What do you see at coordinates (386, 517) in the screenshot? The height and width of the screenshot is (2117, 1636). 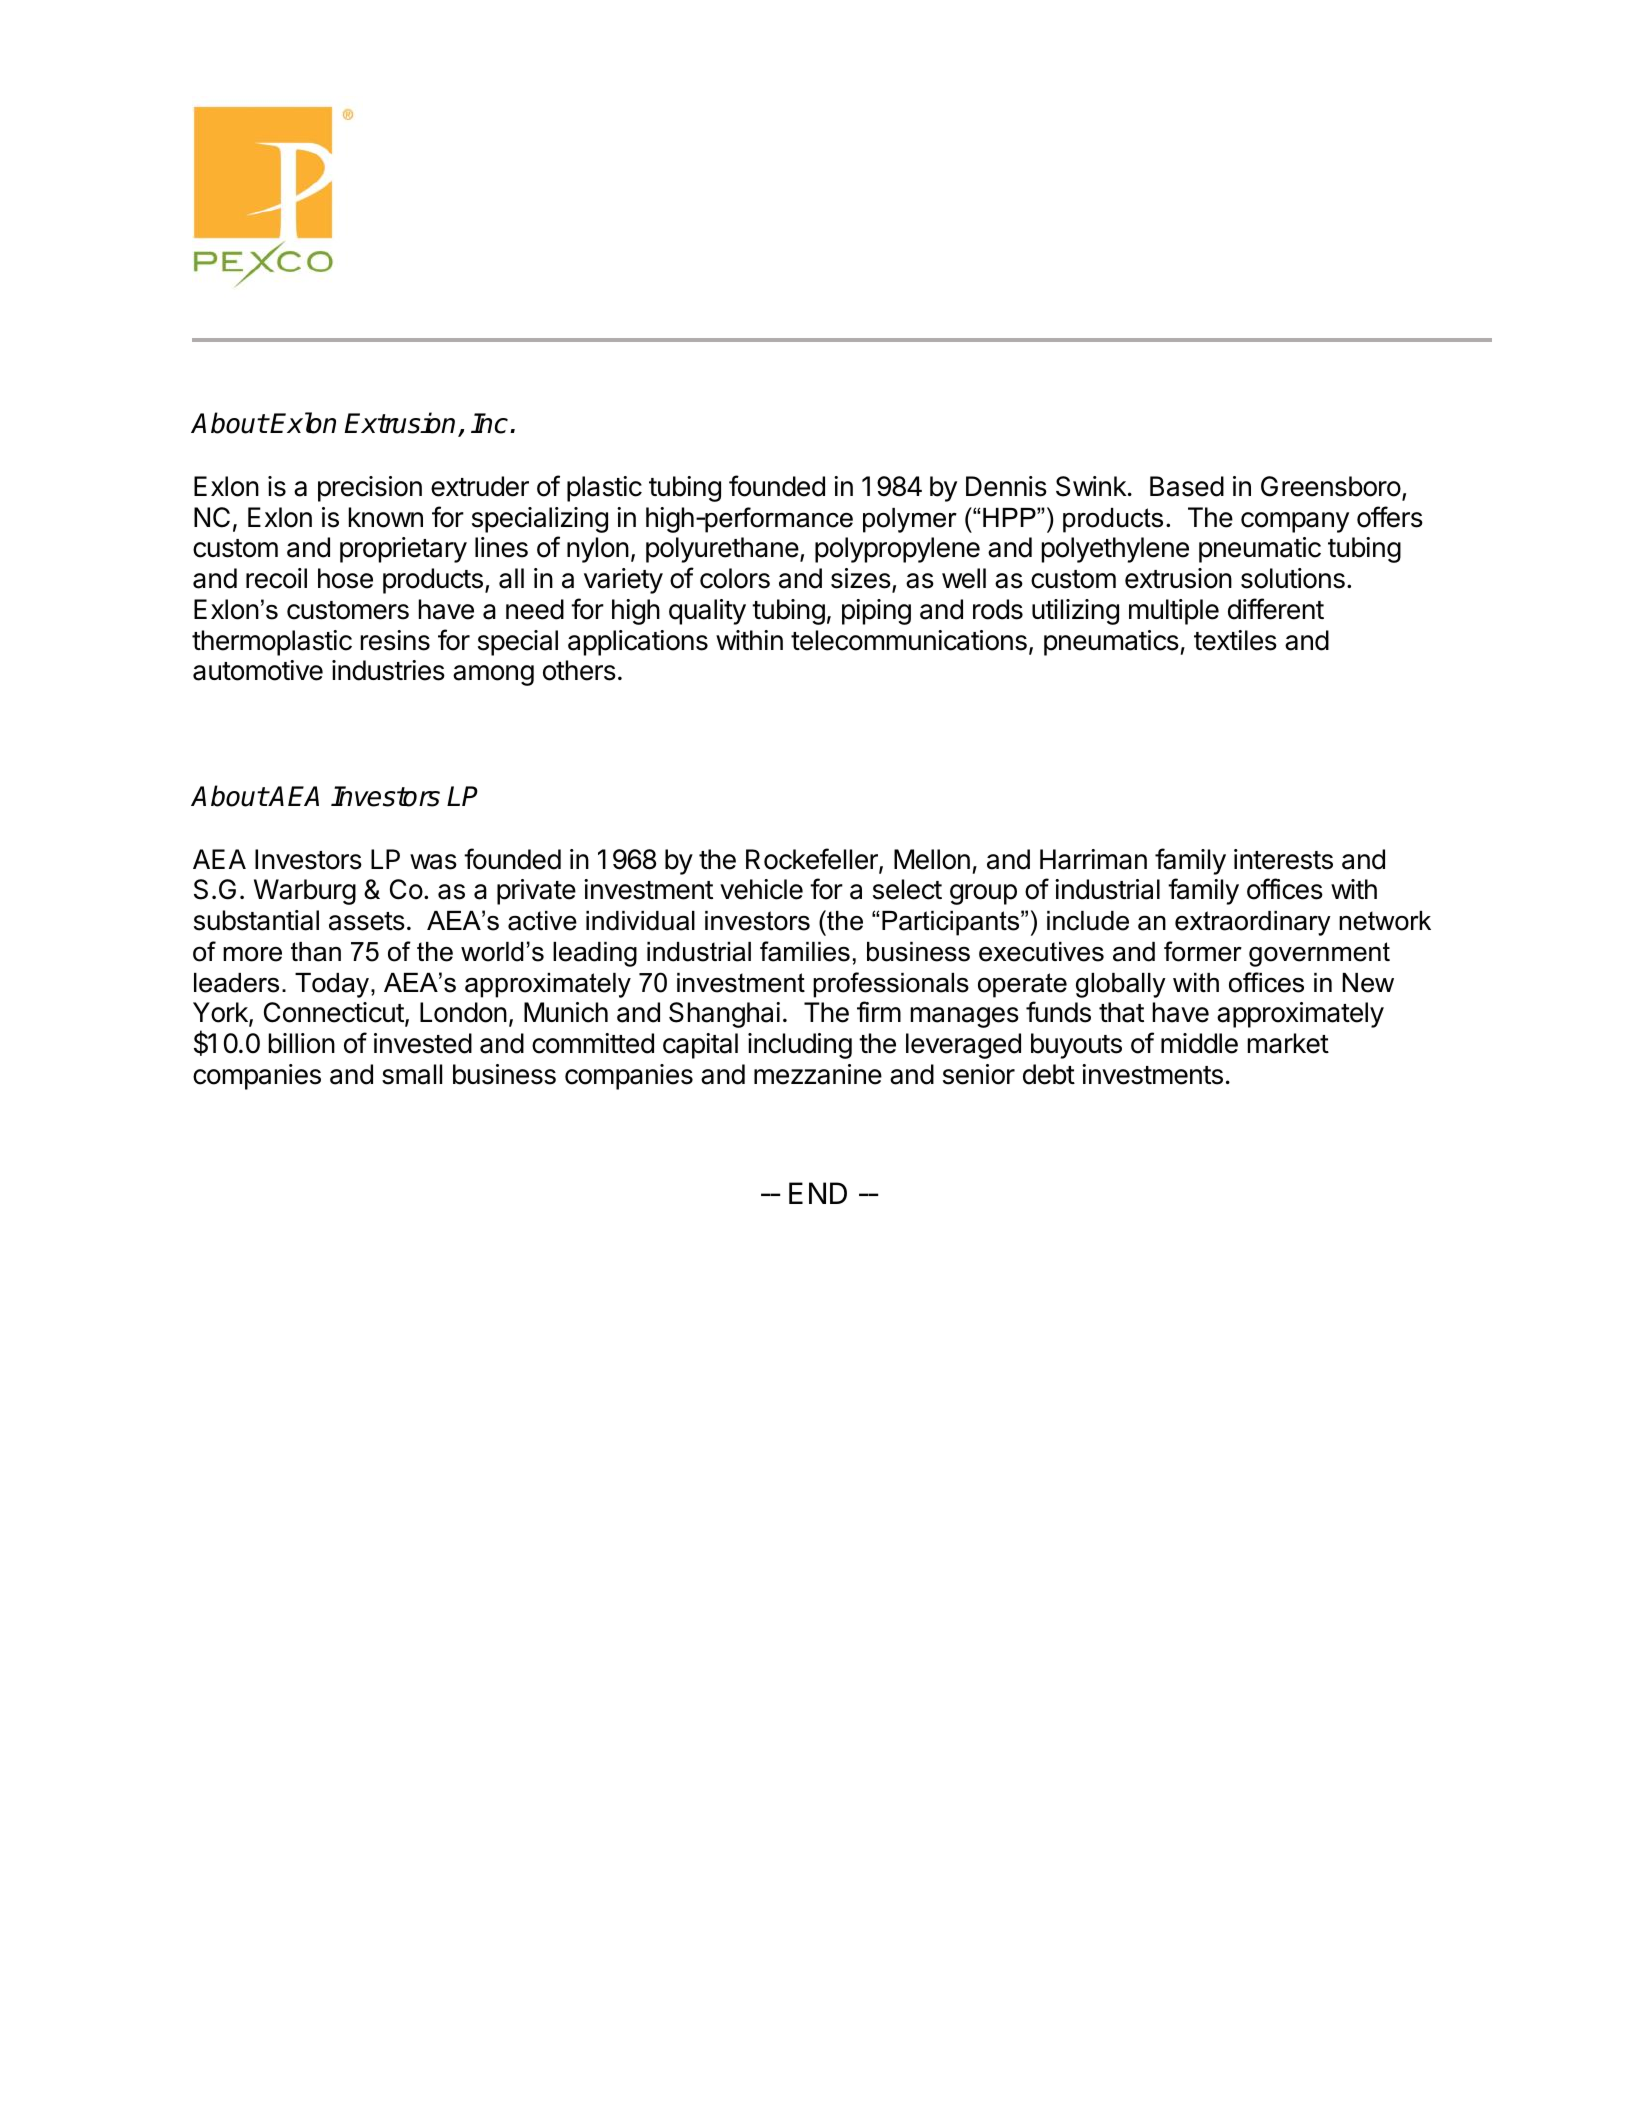 I see `known` at bounding box center [386, 517].
